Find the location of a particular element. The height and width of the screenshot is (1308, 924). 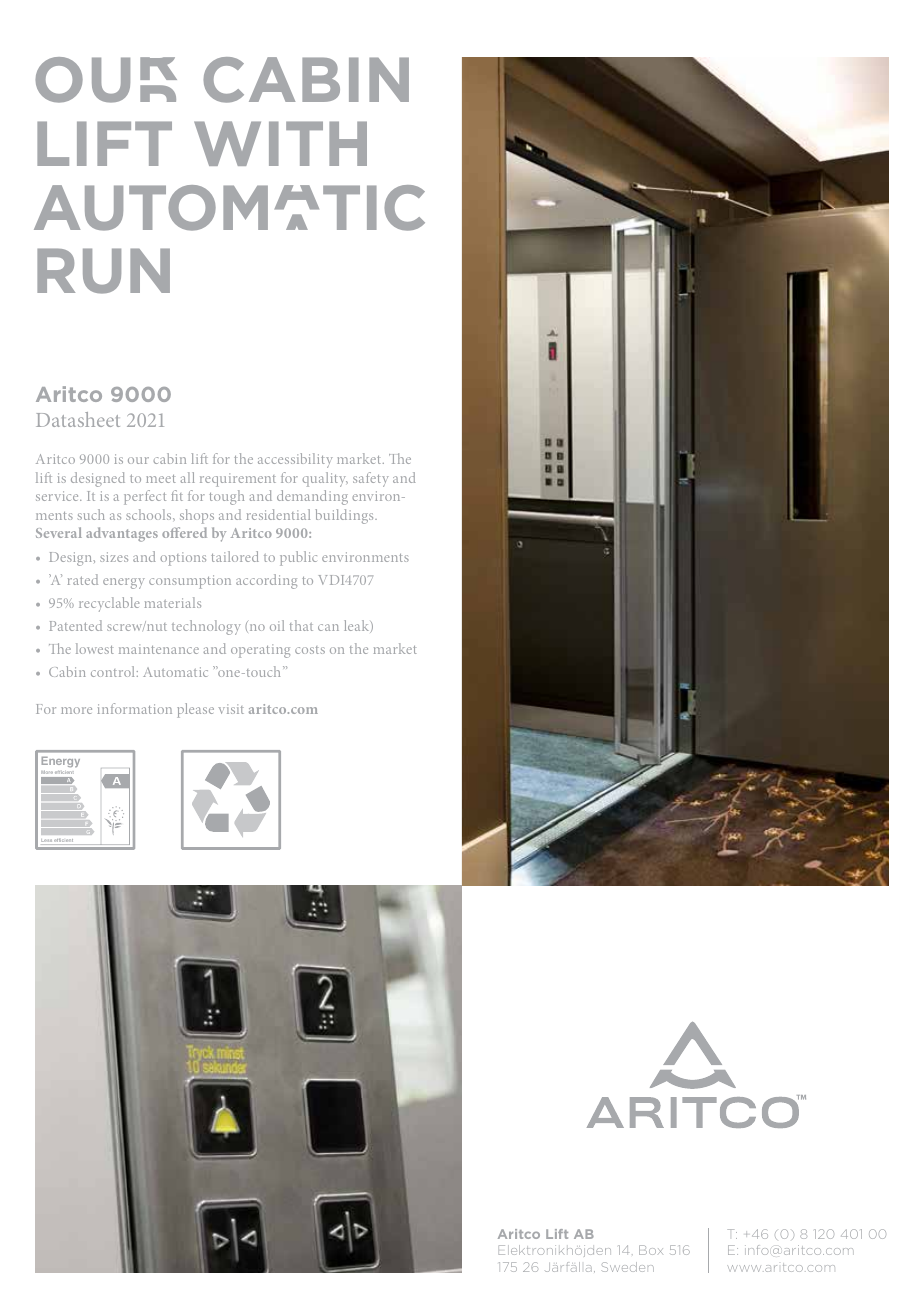

meet is located at coordinates (161, 479).
